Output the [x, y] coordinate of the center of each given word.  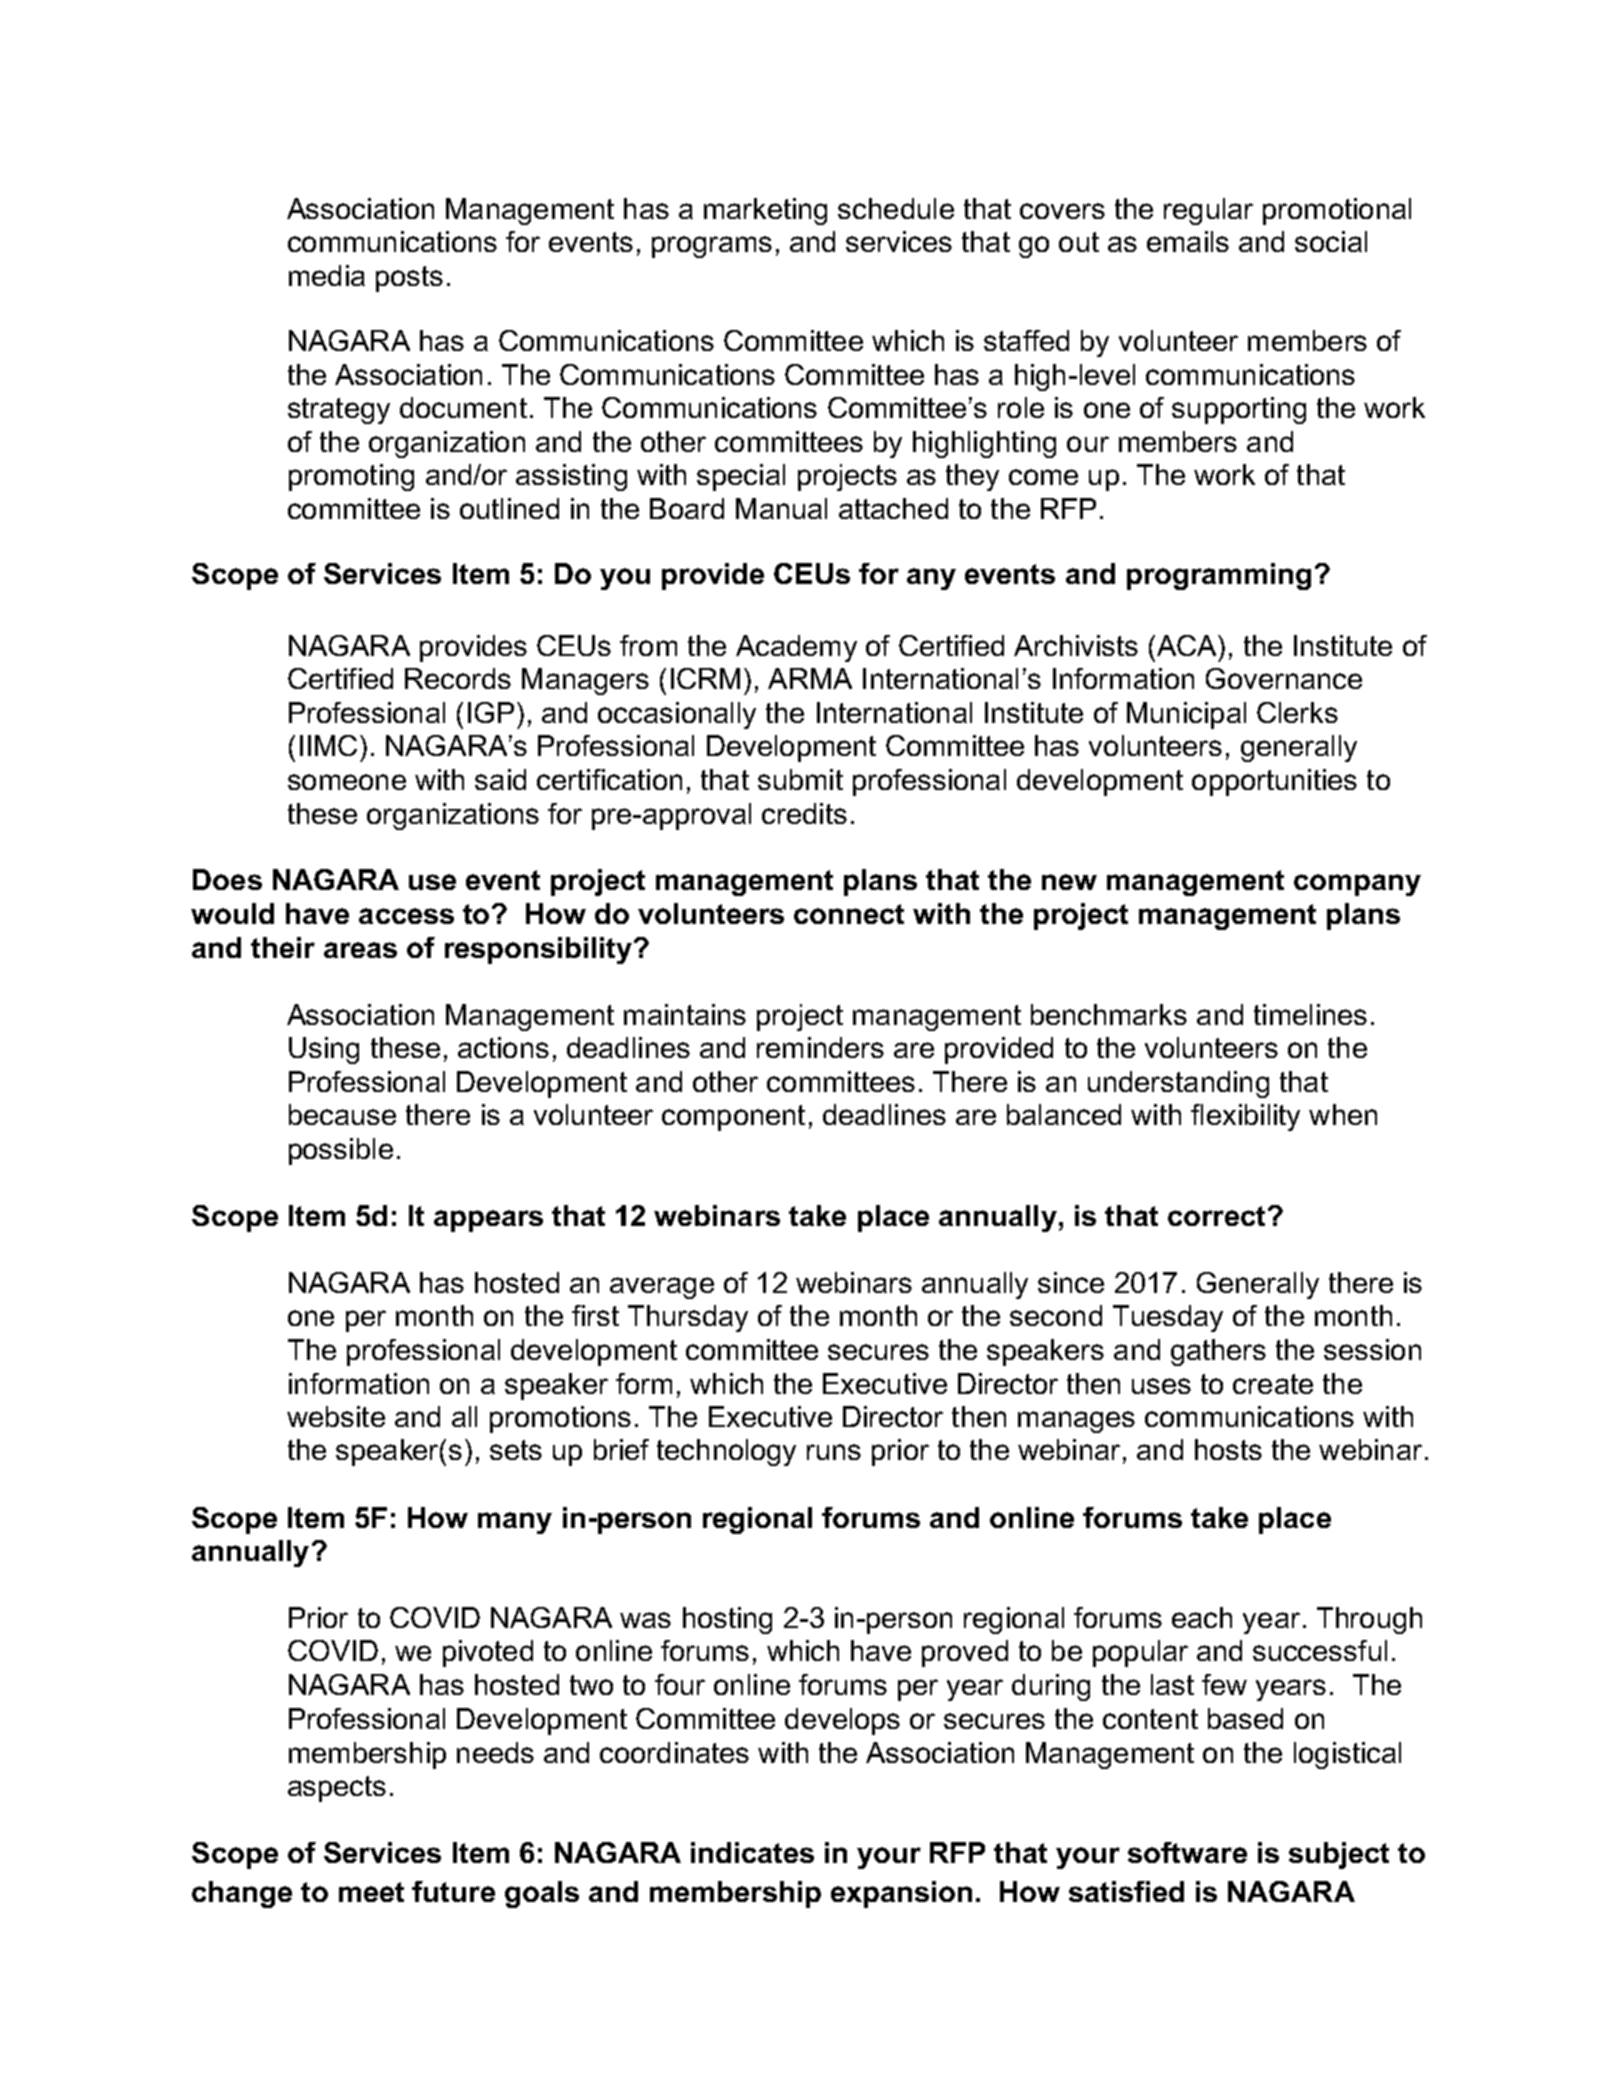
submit [800, 779]
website [336, 1416]
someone [347, 782]
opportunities [1274, 782]
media [327, 275]
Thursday [688, 1318]
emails [1188, 241]
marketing [765, 211]
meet [371, 1892]
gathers [1218, 1352]
